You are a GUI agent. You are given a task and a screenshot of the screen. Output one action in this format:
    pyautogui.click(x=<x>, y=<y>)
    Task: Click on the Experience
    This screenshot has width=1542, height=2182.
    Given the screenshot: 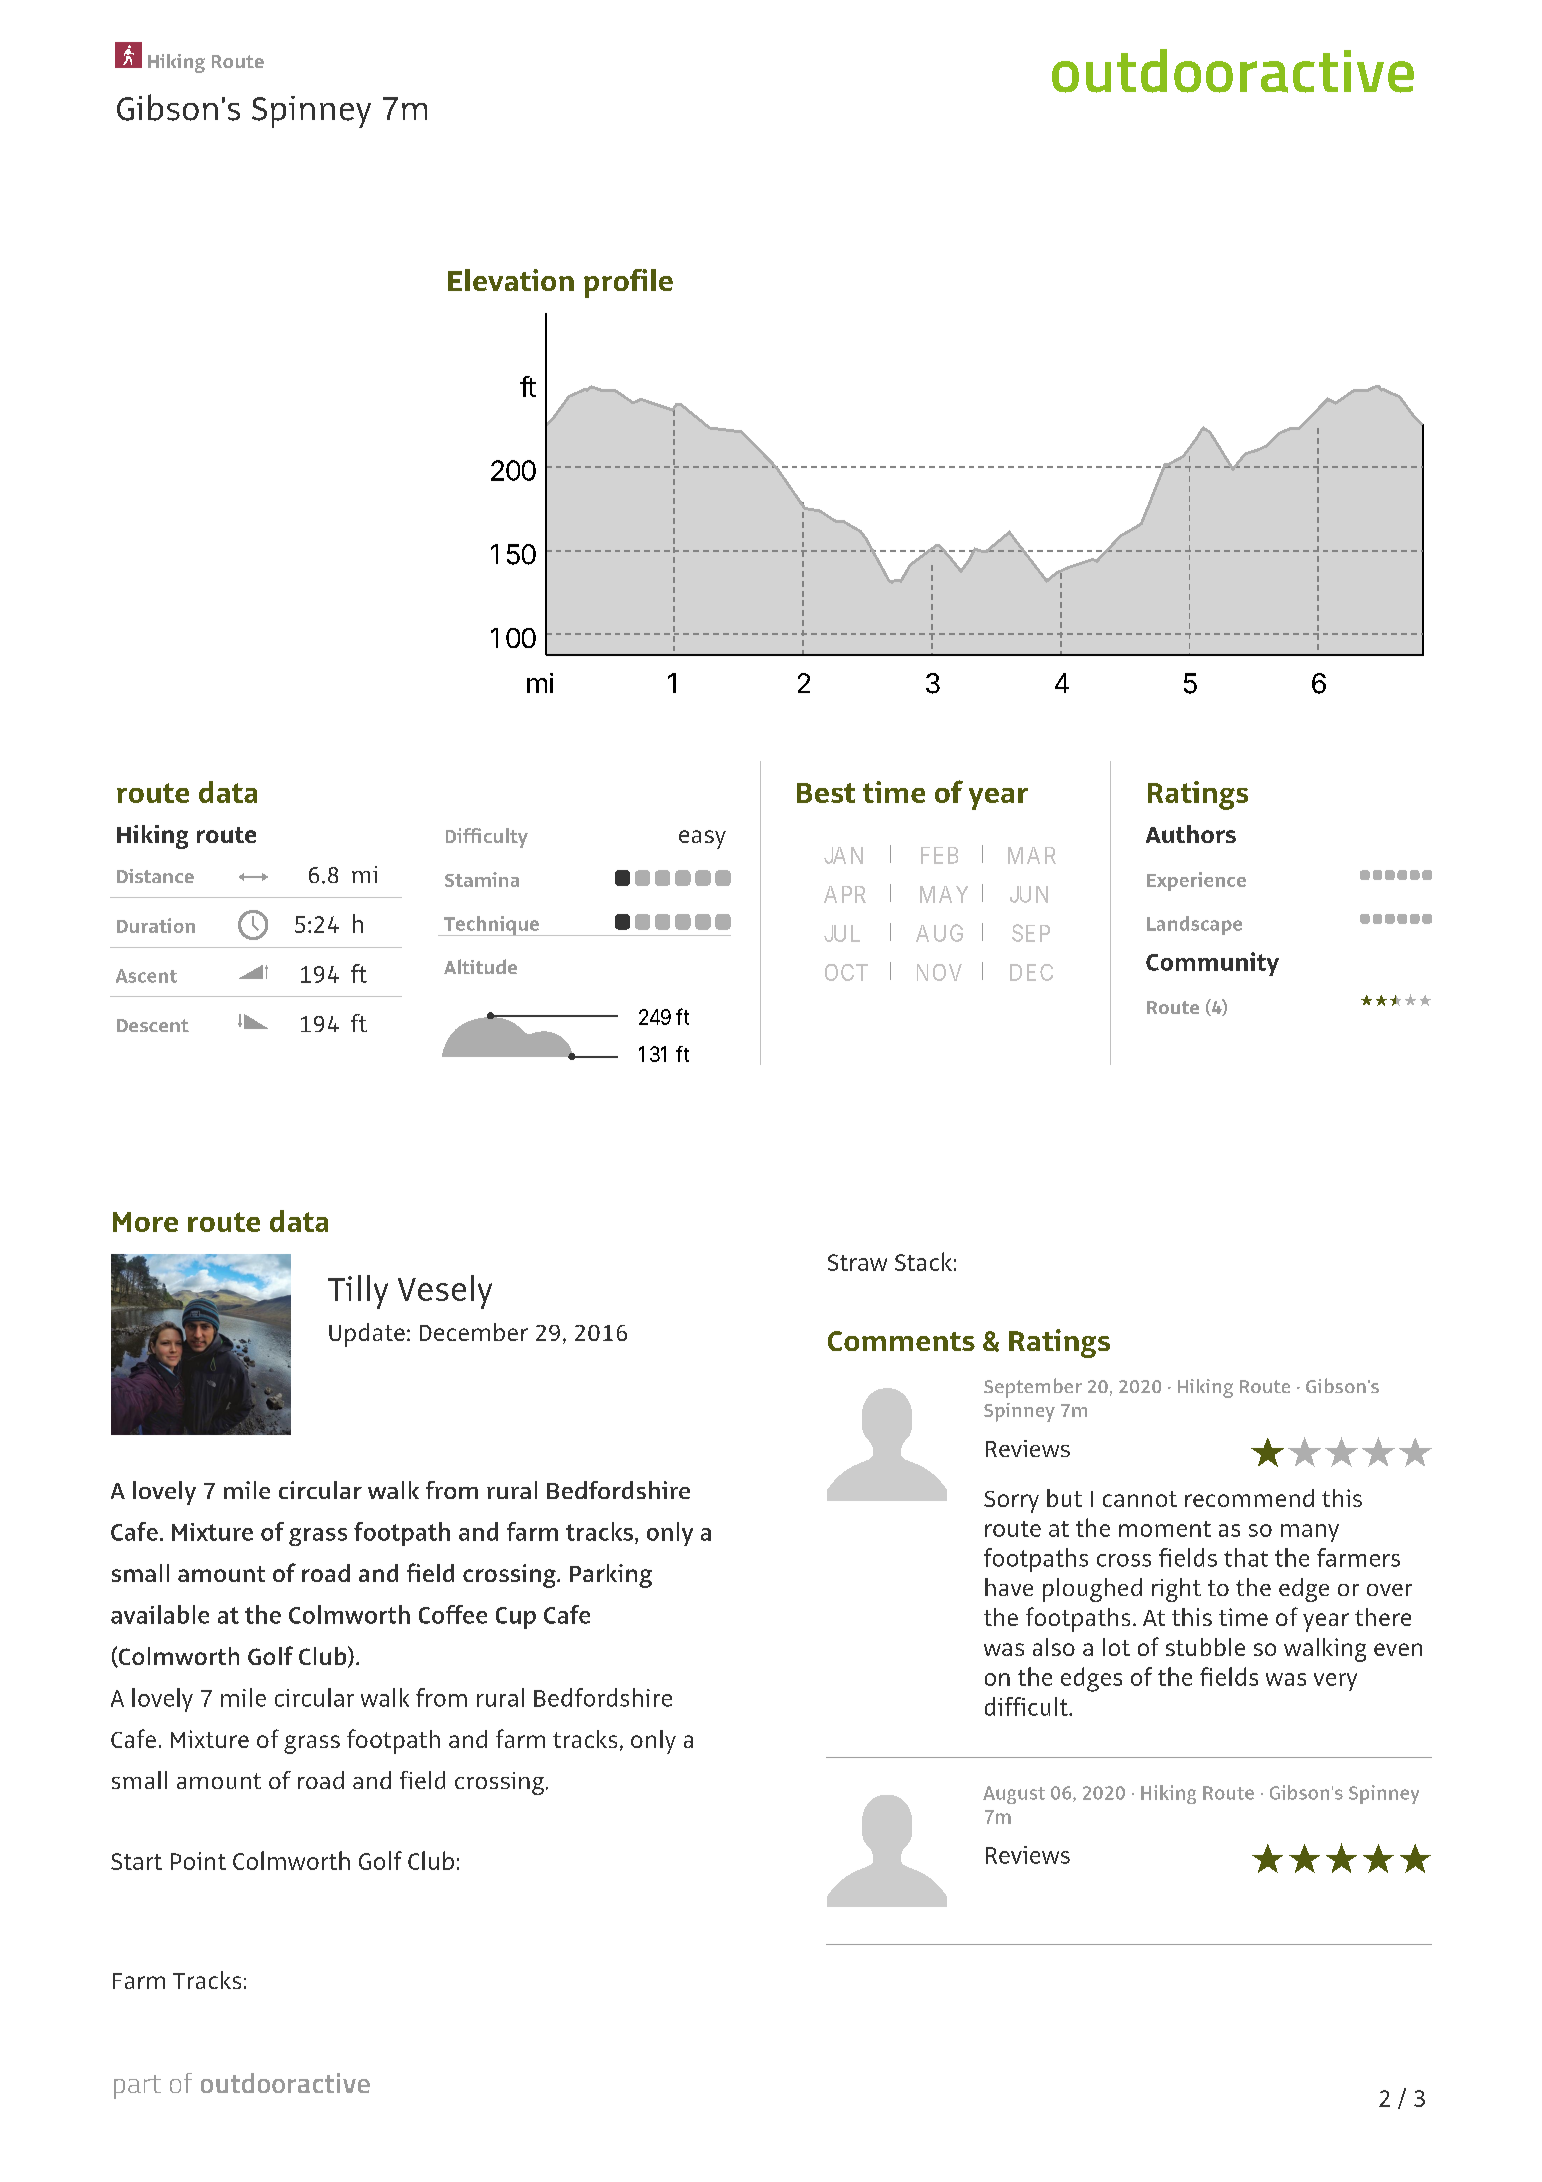 What is the action you would take?
    pyautogui.click(x=1196, y=881)
